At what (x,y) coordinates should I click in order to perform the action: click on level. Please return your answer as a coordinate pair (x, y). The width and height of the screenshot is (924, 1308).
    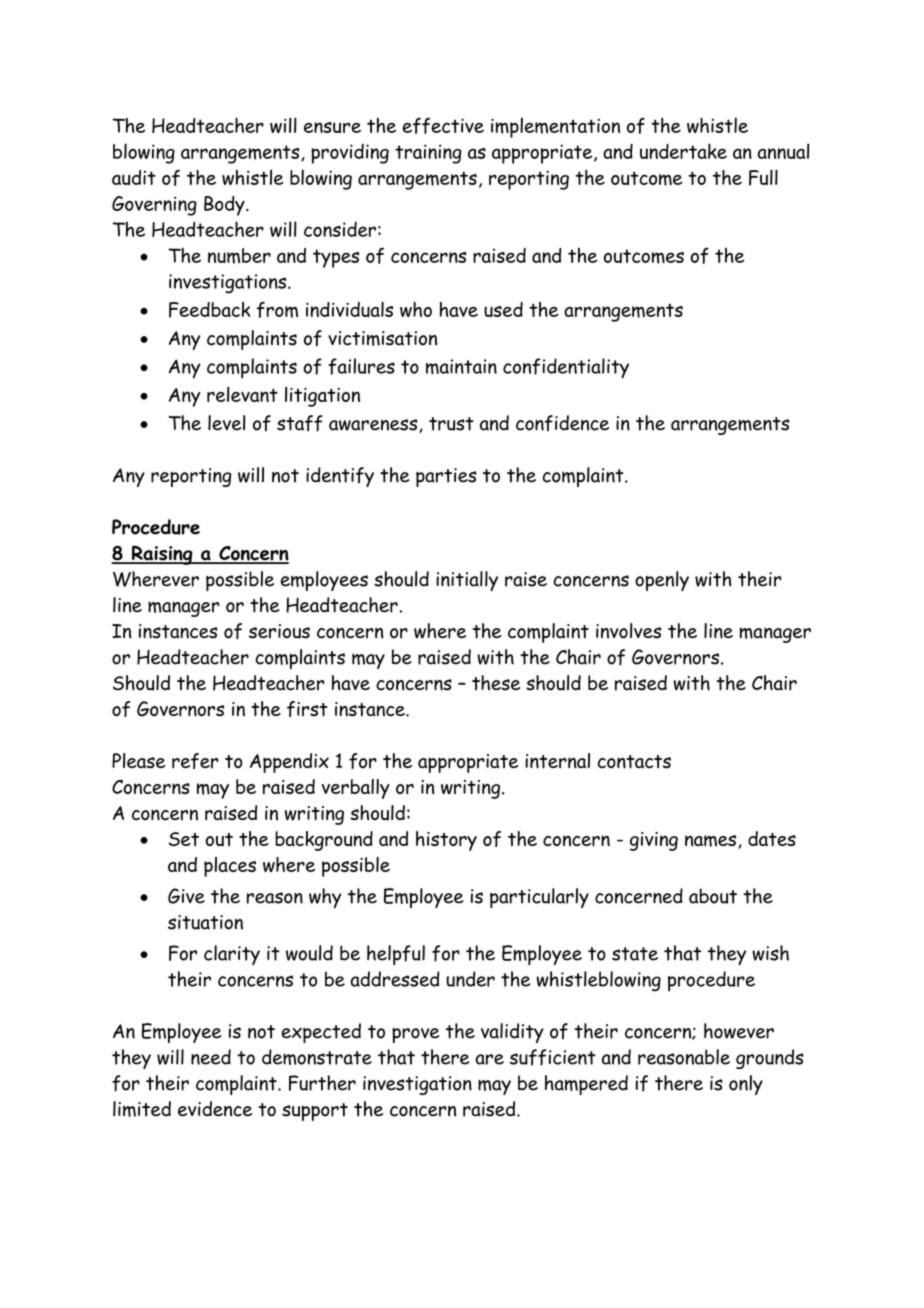
    Looking at the image, I should click on (227, 423).
